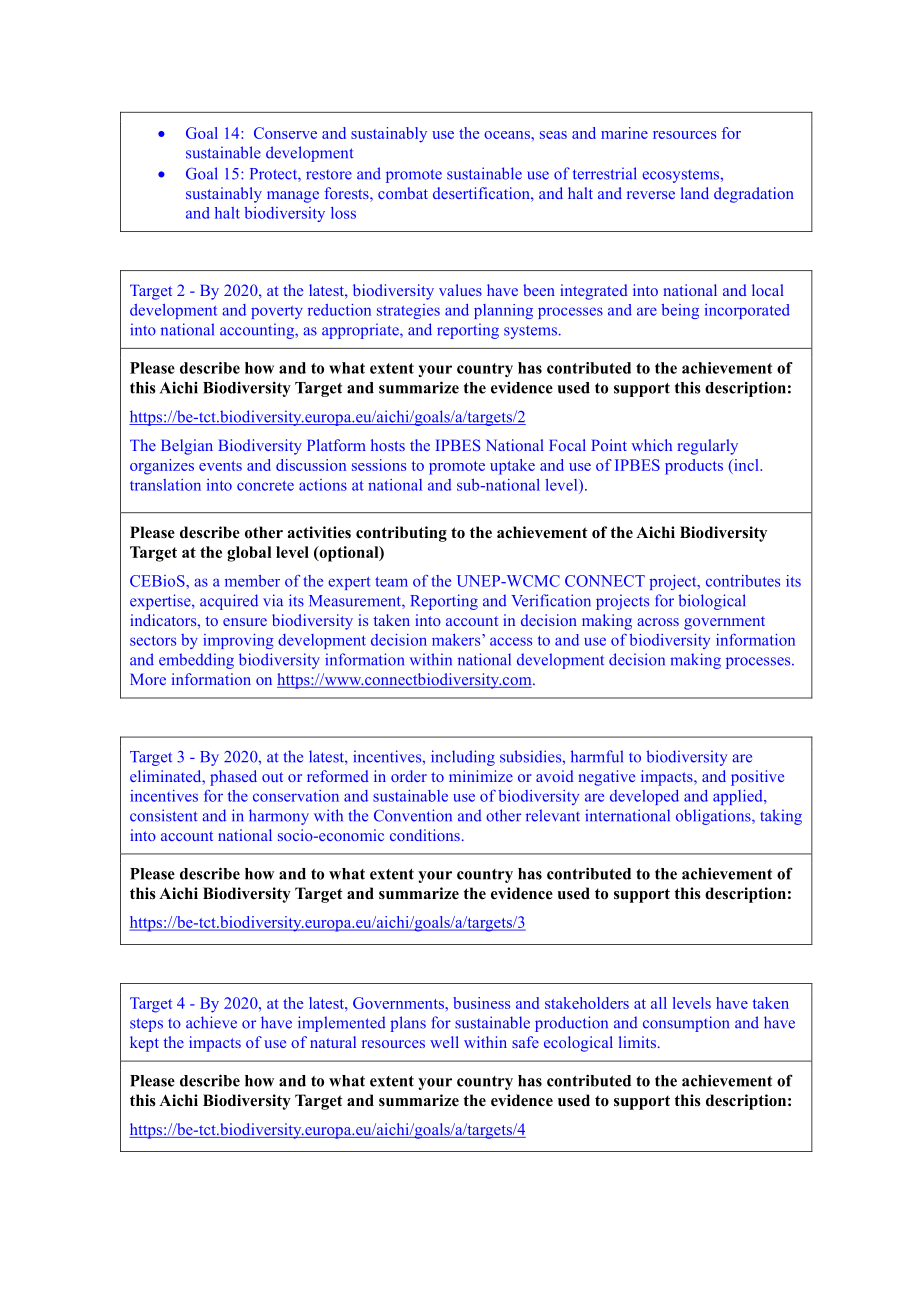 The width and height of the image is (924, 1308). Describe the element at coordinates (285, 133) in the image. I see `Conserve` at that location.
